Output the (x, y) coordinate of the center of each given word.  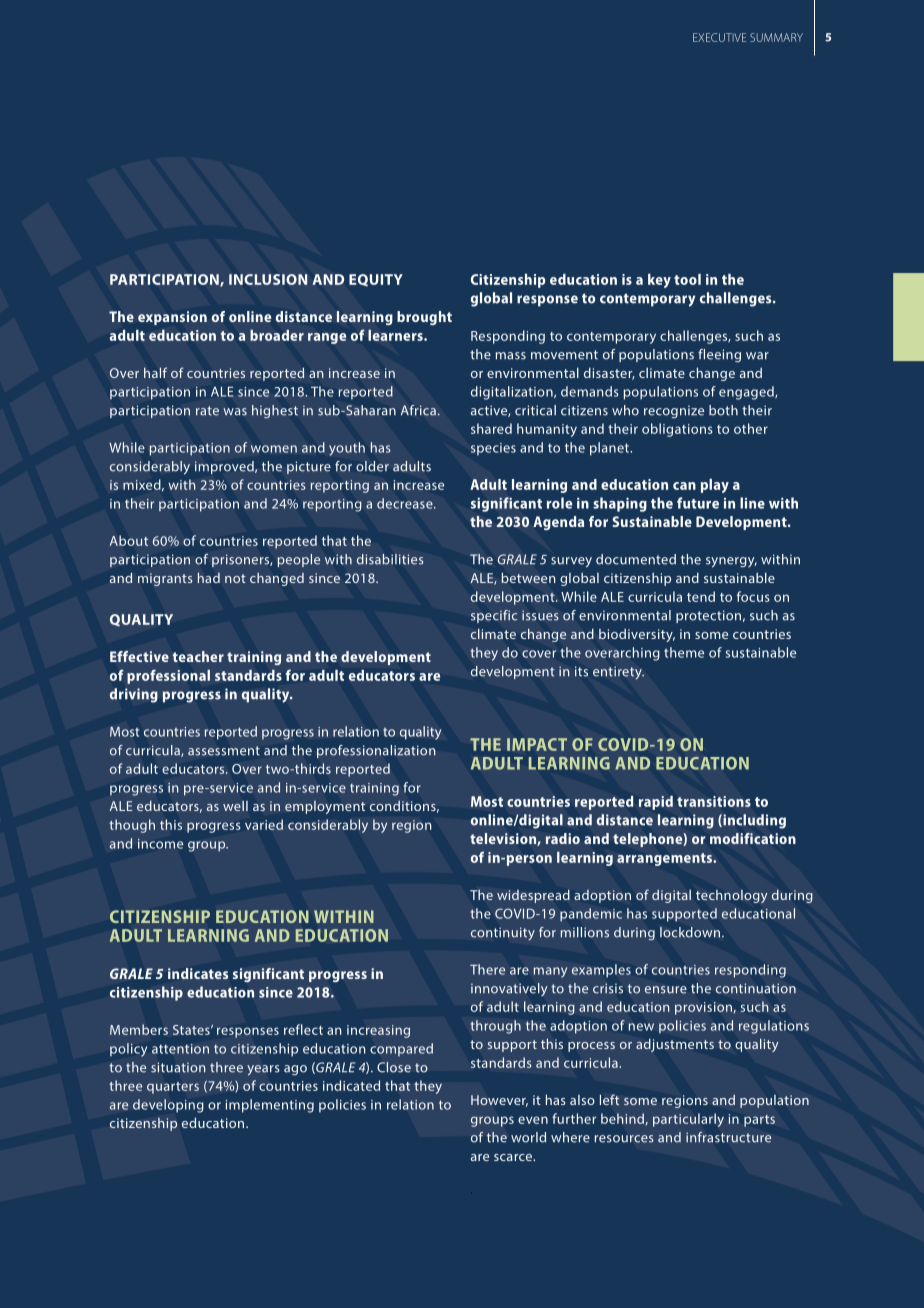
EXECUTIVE (719, 37)
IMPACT (537, 744)
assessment (224, 751)
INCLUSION (268, 279)
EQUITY (376, 280)
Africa (418, 410)
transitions (714, 801)
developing (168, 1106)
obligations (677, 430)
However (499, 1101)
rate (207, 411)
